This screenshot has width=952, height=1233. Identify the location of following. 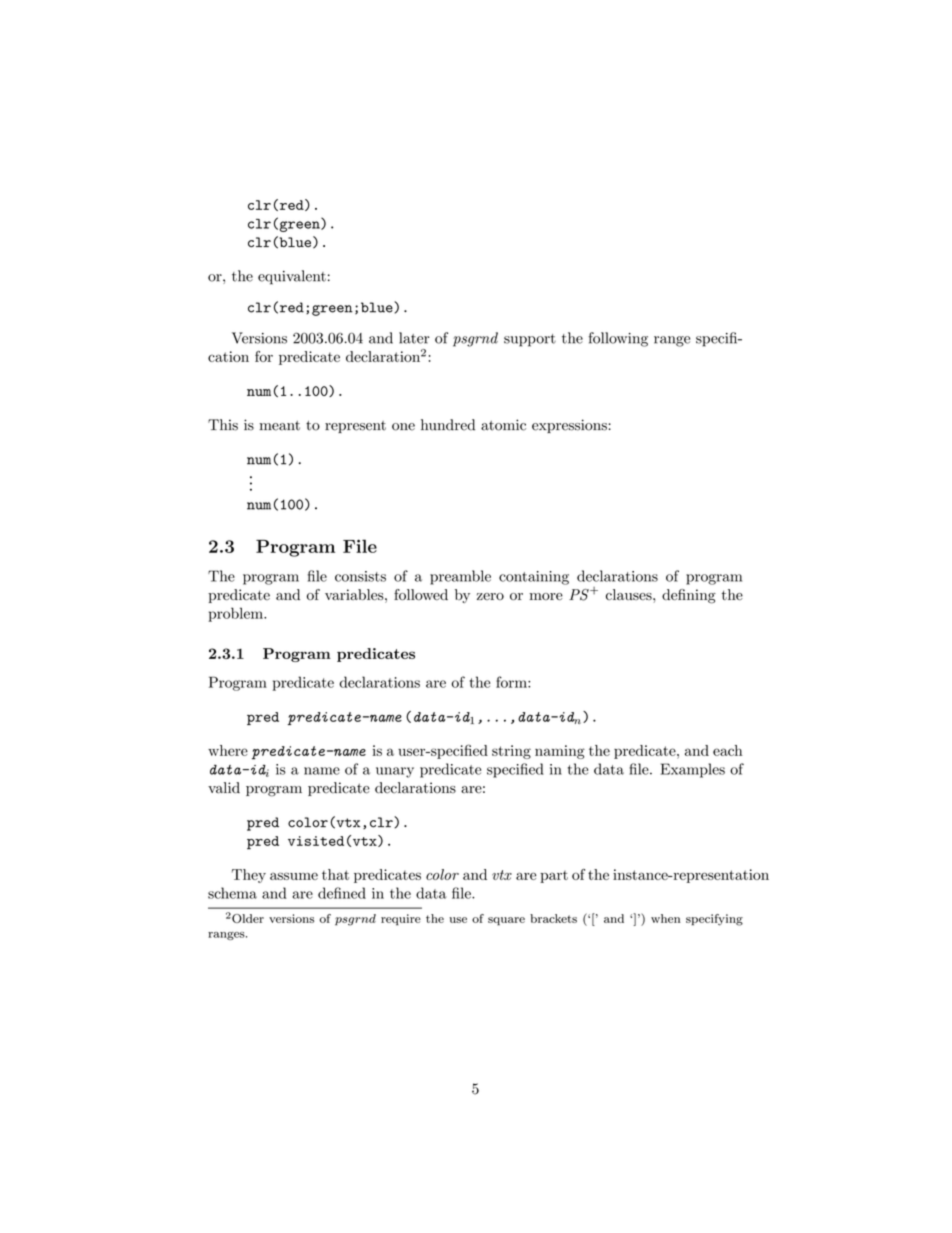
(618, 339).
